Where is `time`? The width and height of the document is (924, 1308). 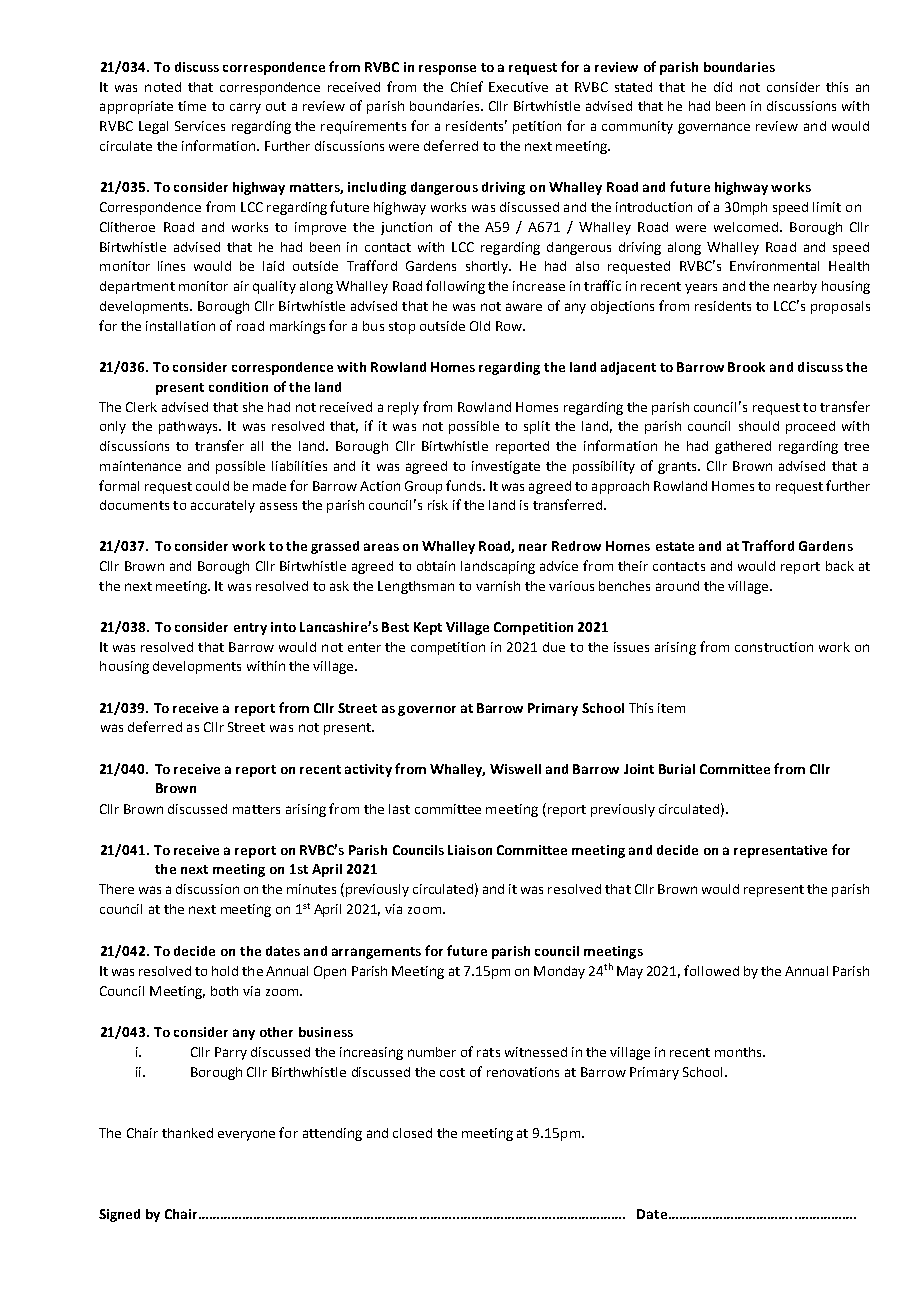
time is located at coordinates (192, 106).
